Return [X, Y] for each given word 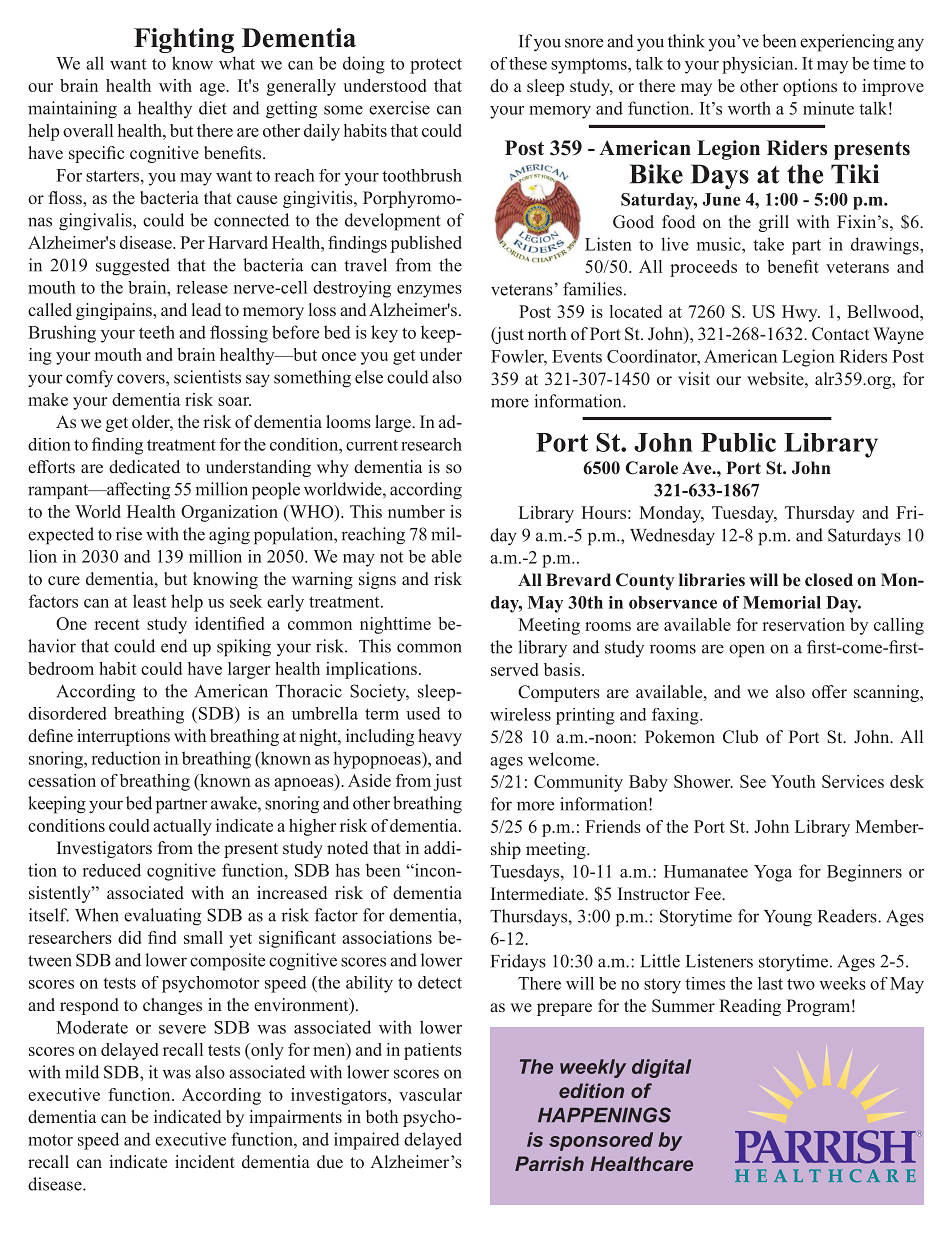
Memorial [782, 602]
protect [436, 66]
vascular [430, 1094]
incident [205, 1162]
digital [661, 1068]
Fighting [184, 40]
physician [759, 65]
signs [377, 580]
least [149, 601]
